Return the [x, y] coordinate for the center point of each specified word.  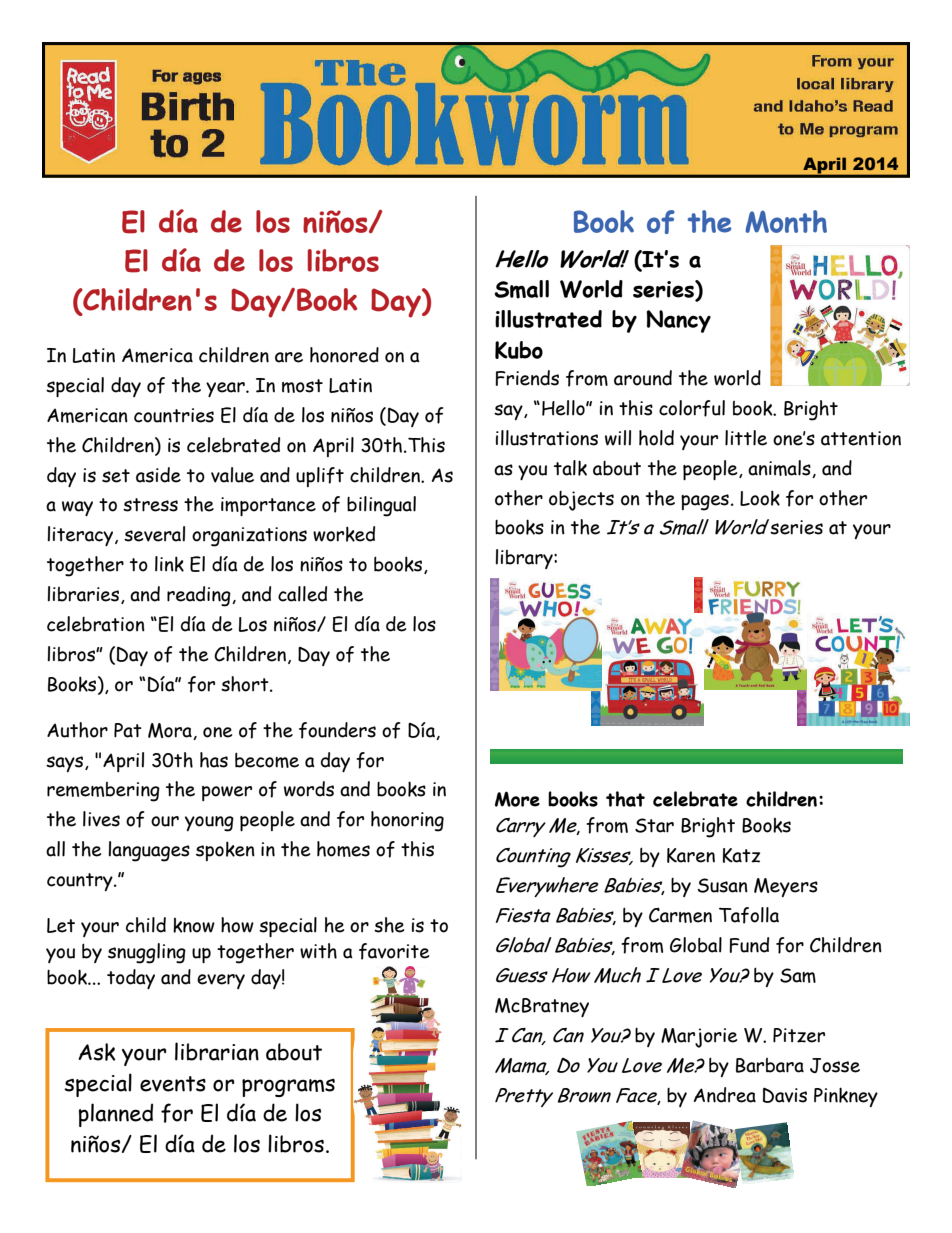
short [246, 684]
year [226, 389]
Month [786, 221]
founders [337, 730]
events [173, 1084]
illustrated [548, 319]
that [625, 799]
